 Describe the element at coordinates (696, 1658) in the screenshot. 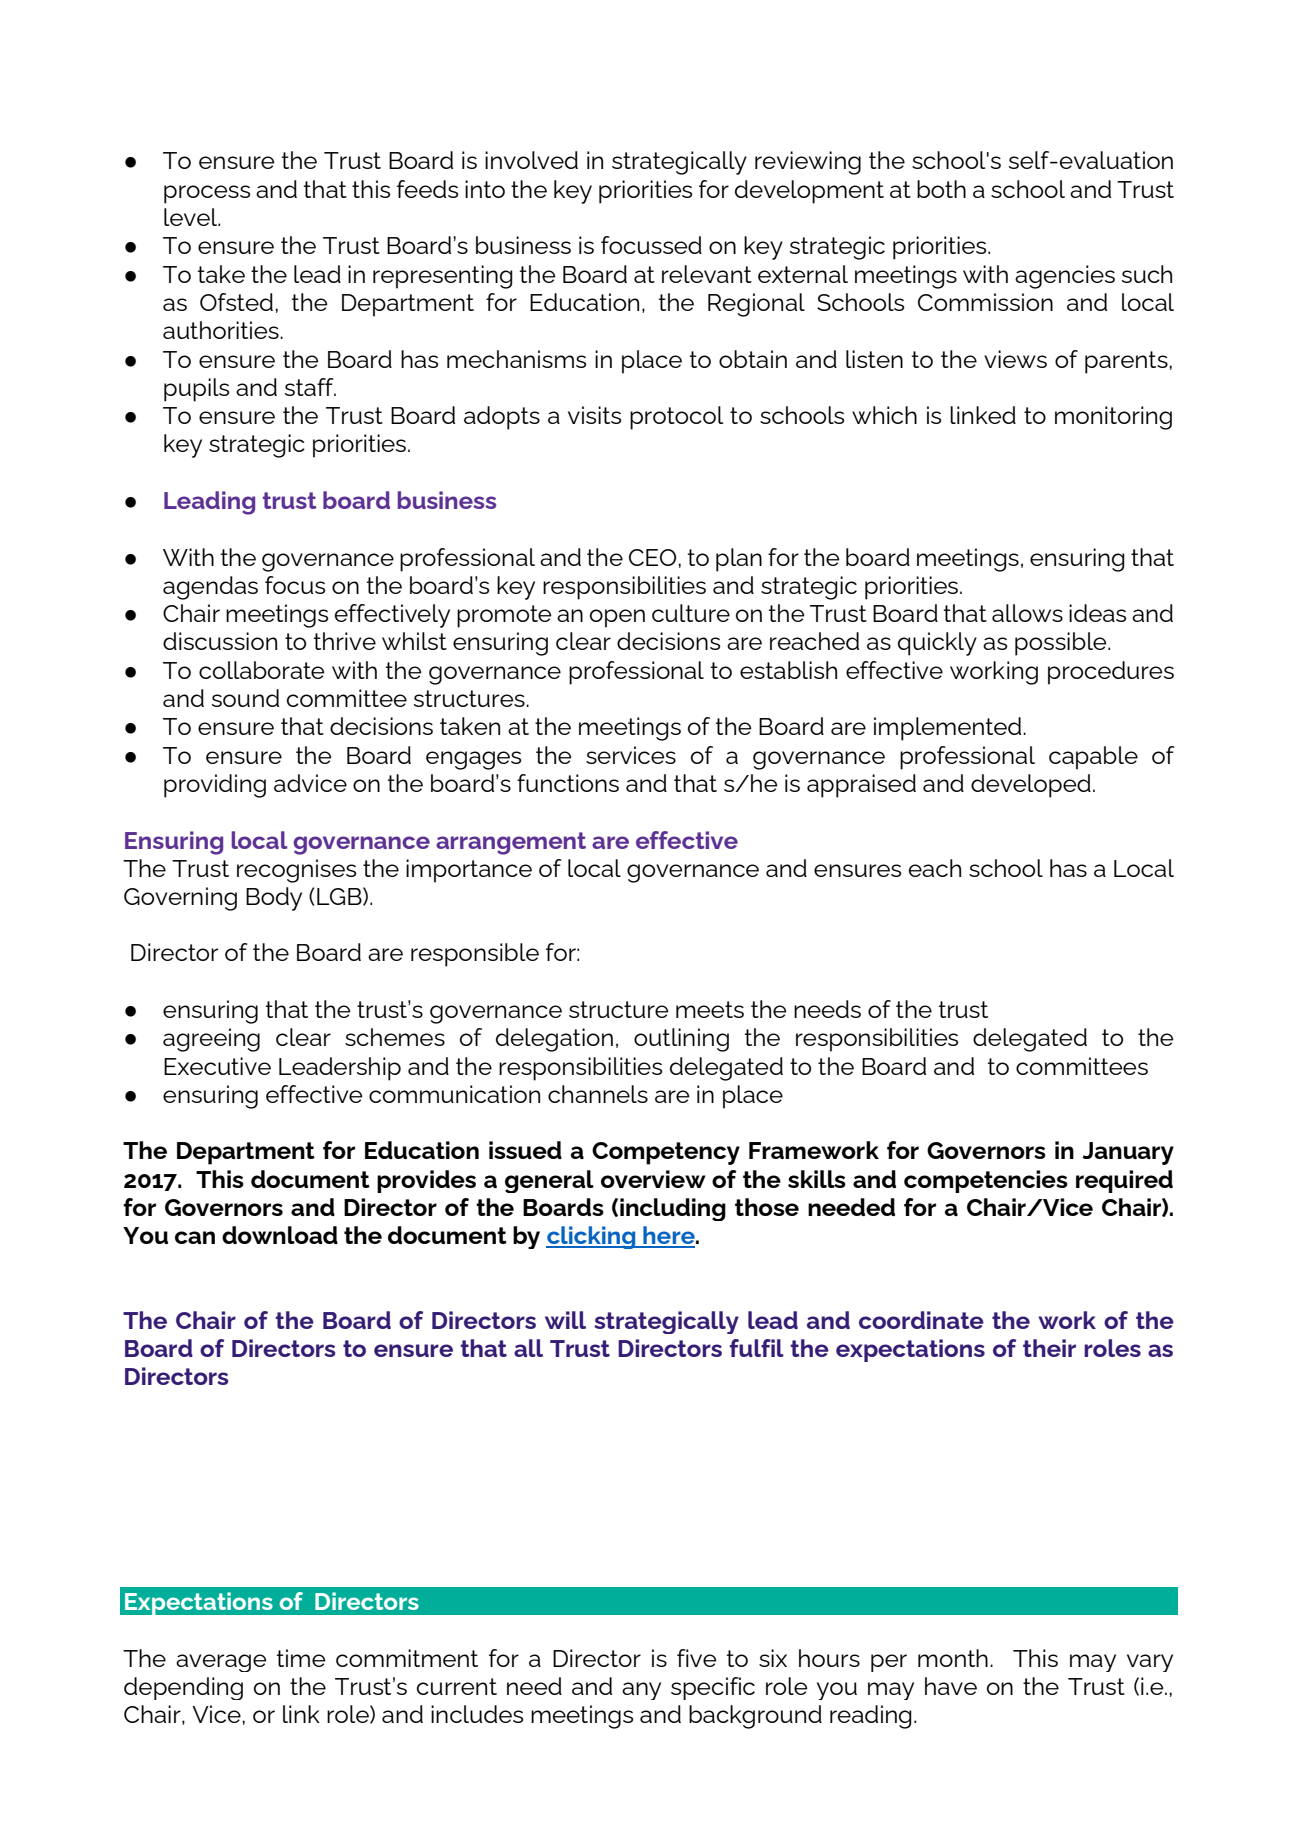

I see `five` at that location.
